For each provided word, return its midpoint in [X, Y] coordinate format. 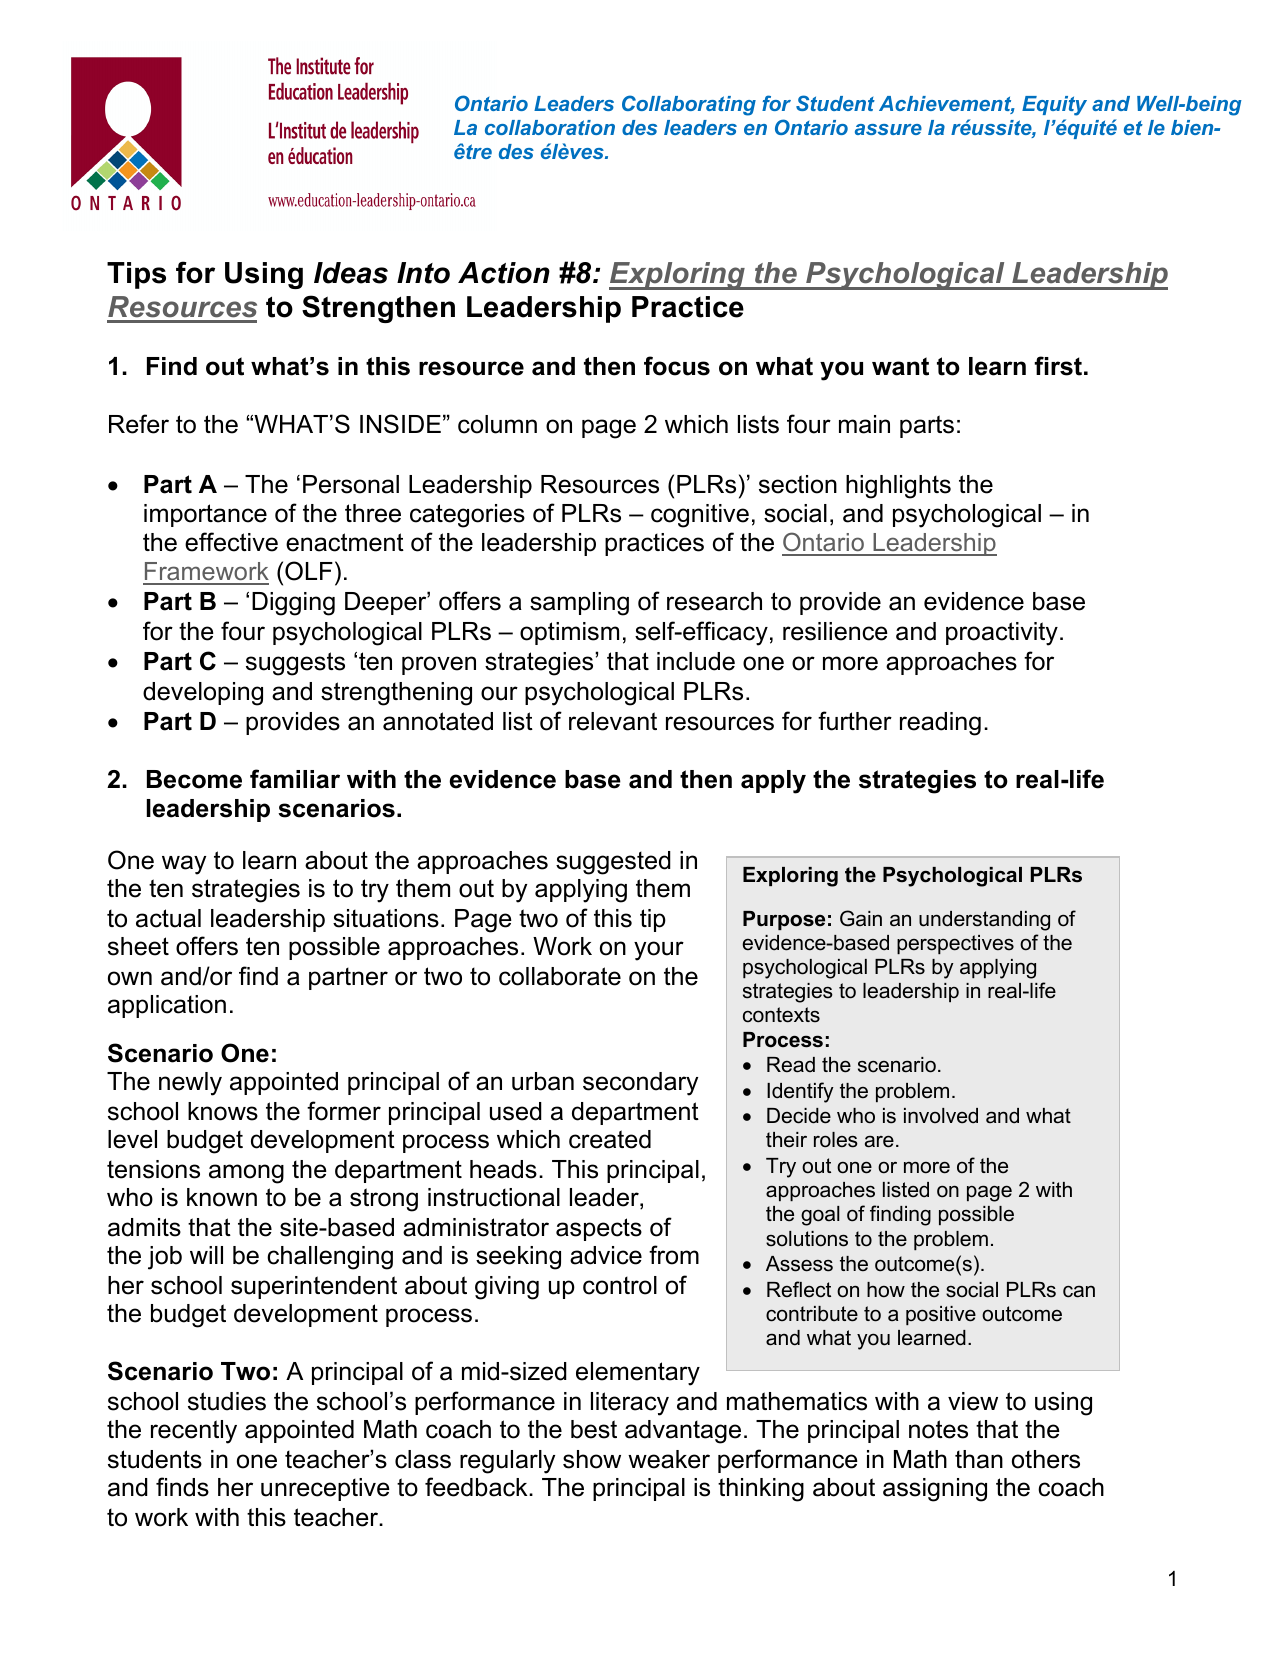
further [855, 721]
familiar [295, 779]
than [979, 1459]
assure [888, 129]
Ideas [351, 273]
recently [194, 1432]
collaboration [550, 127]
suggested [613, 863]
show [592, 1459]
